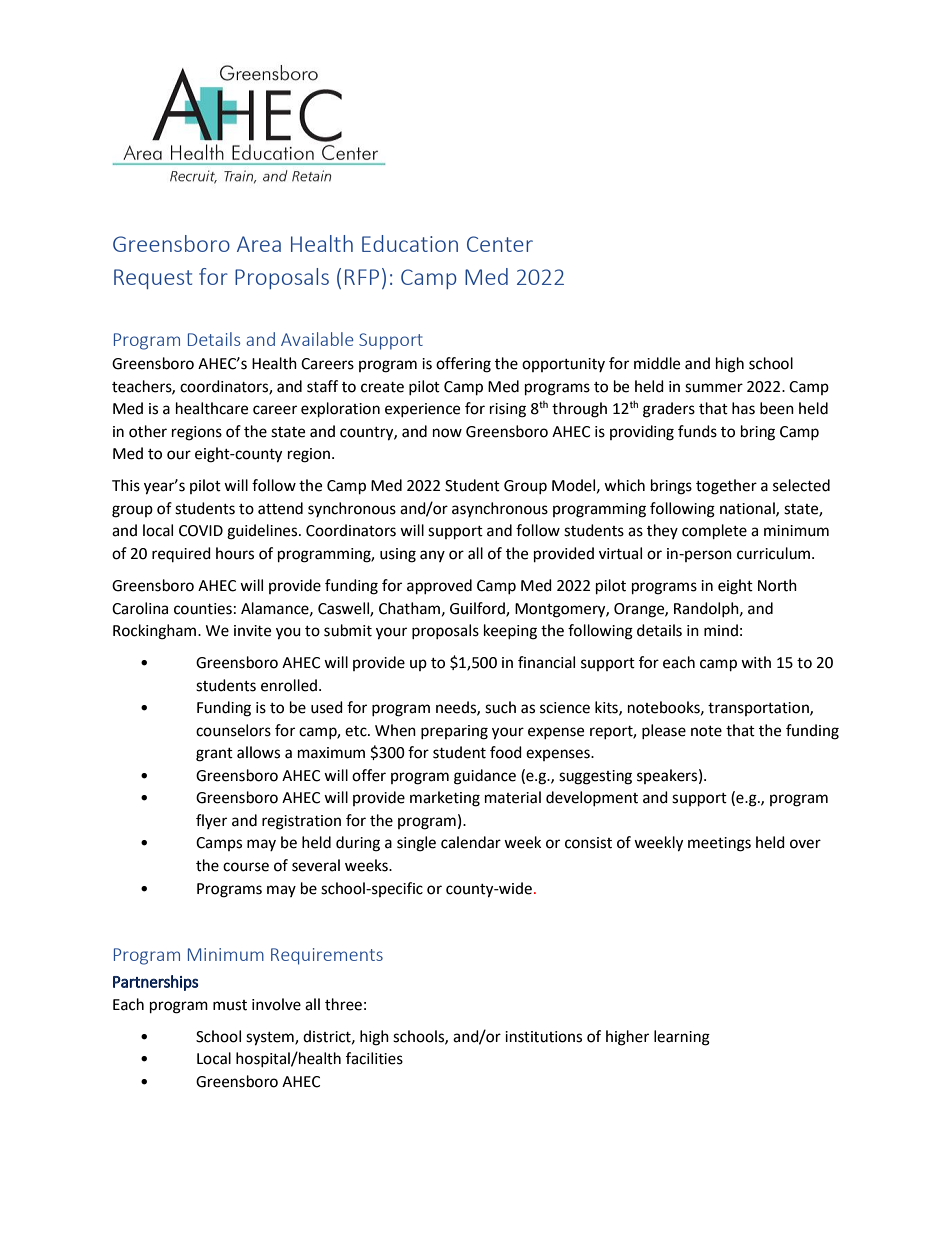  What do you see at coordinates (214, 755) in the page?
I see `grant` at bounding box center [214, 755].
